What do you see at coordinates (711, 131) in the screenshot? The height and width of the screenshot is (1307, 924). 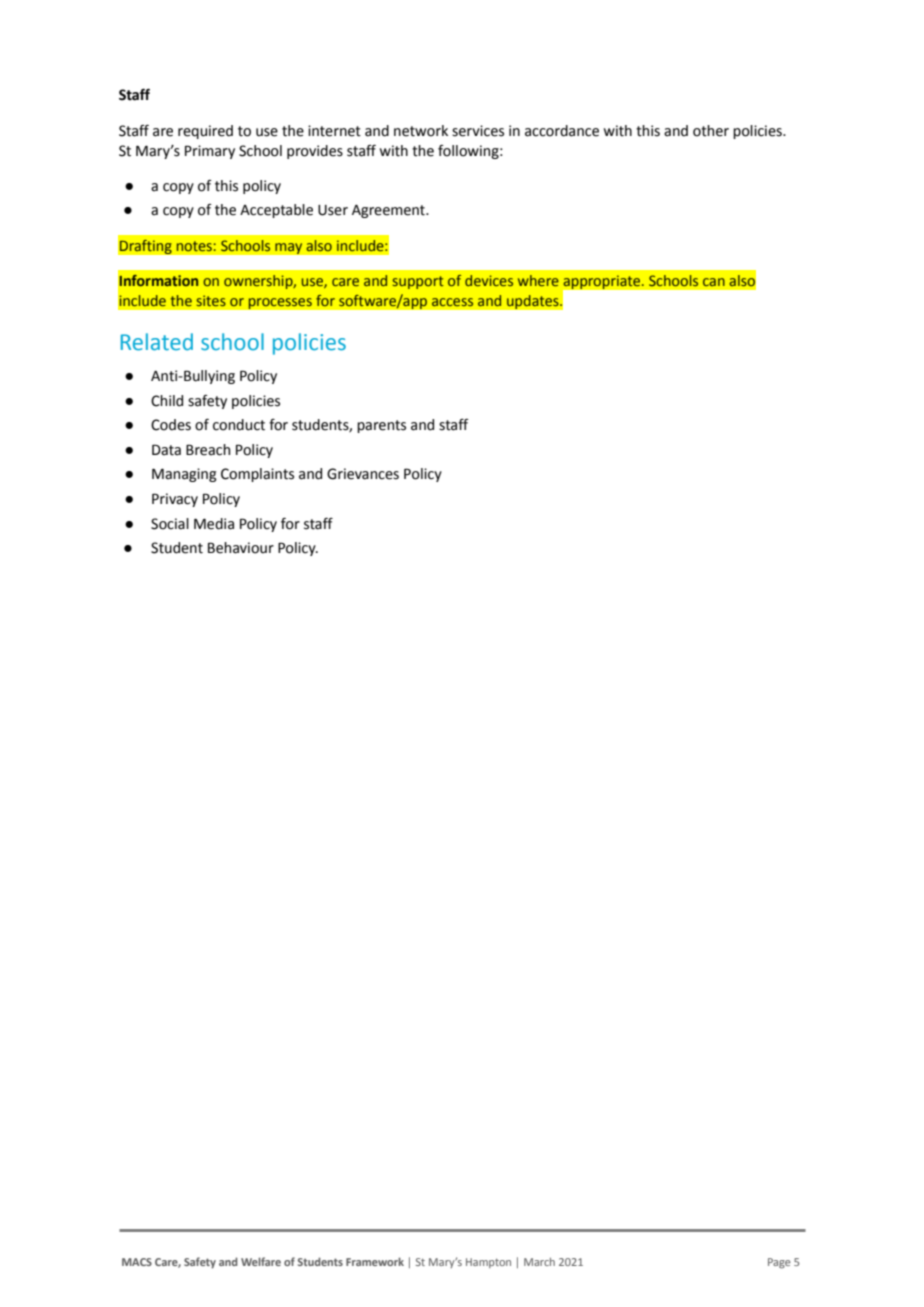 I see `other` at bounding box center [711, 131].
